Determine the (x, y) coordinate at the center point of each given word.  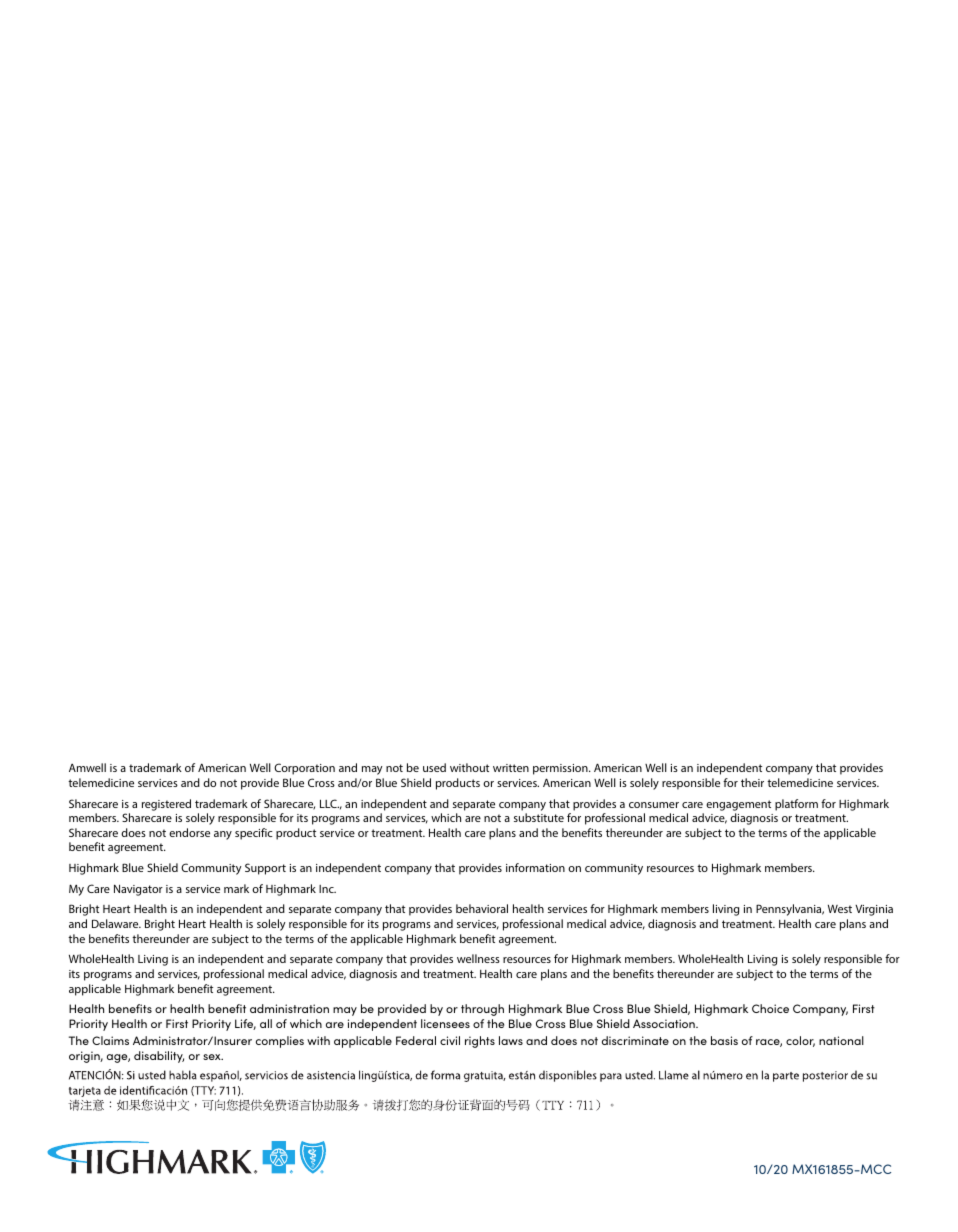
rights (480, 1042)
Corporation (304, 769)
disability (159, 1057)
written (511, 768)
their (752, 782)
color (800, 1041)
